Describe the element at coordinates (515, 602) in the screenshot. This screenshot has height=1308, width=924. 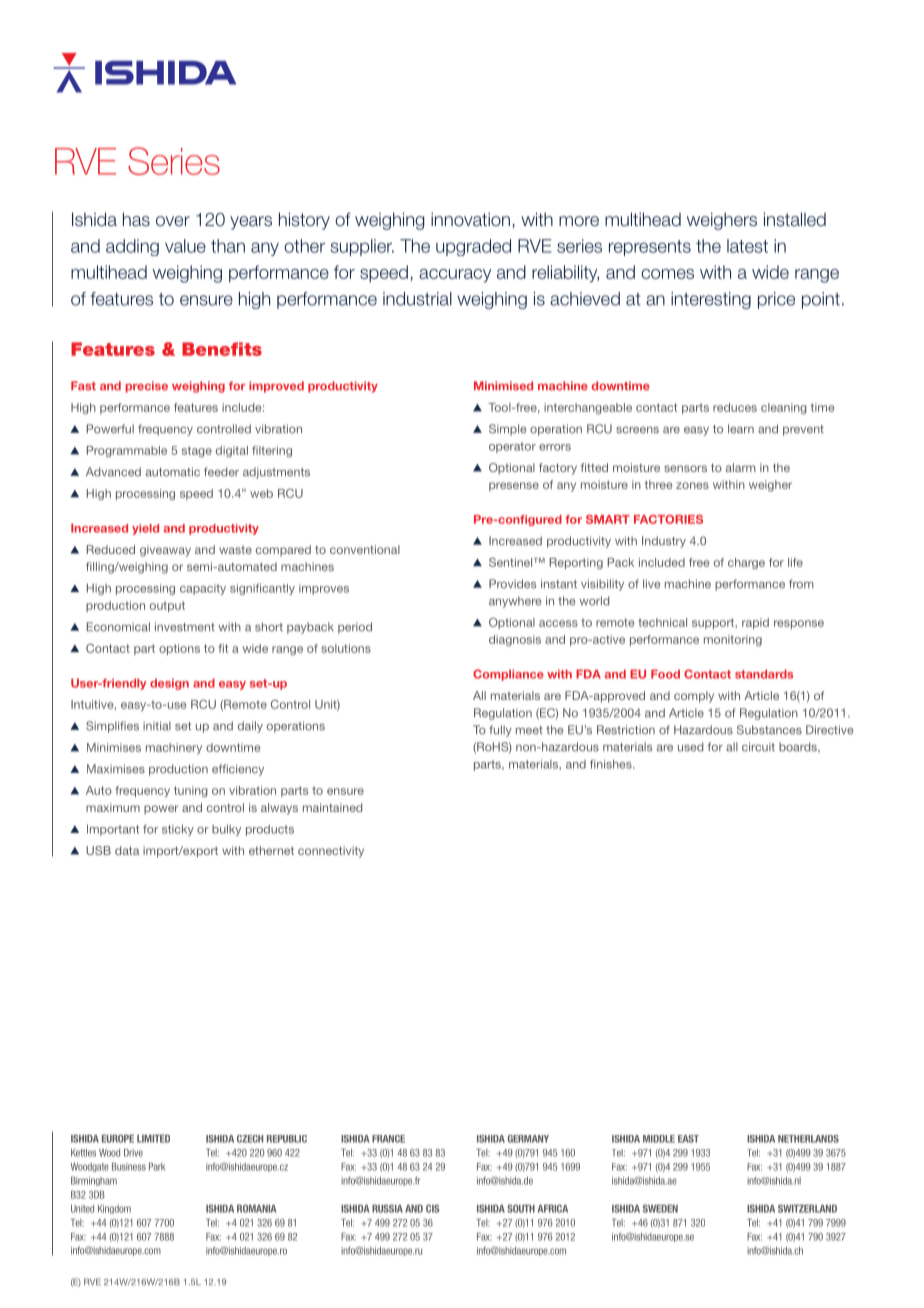
I see `anywhere` at that location.
